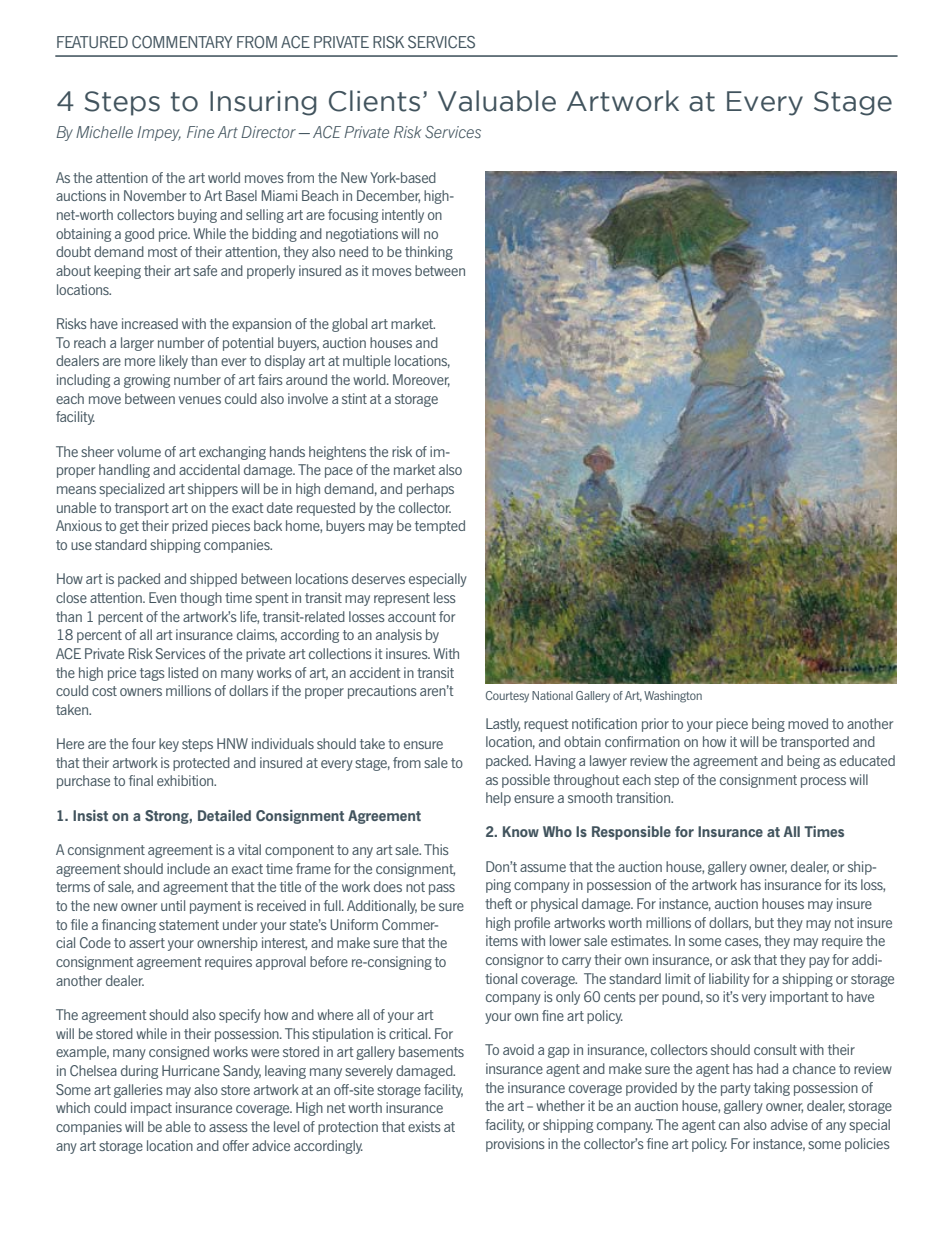 Image resolution: width=952 pixels, height=1233 pixels. I want to click on intently, so click(403, 216).
